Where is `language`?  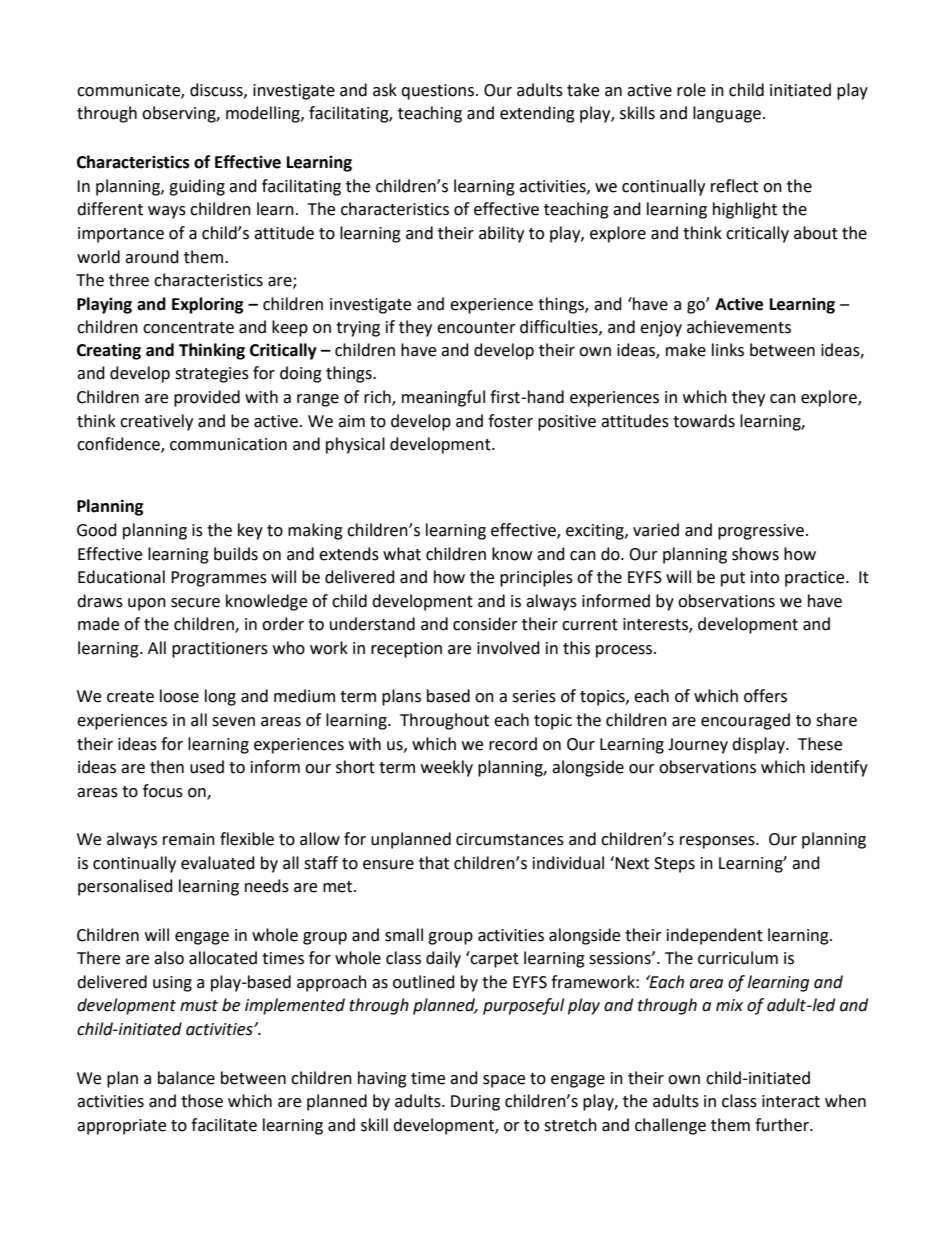 language is located at coordinates (727, 114).
